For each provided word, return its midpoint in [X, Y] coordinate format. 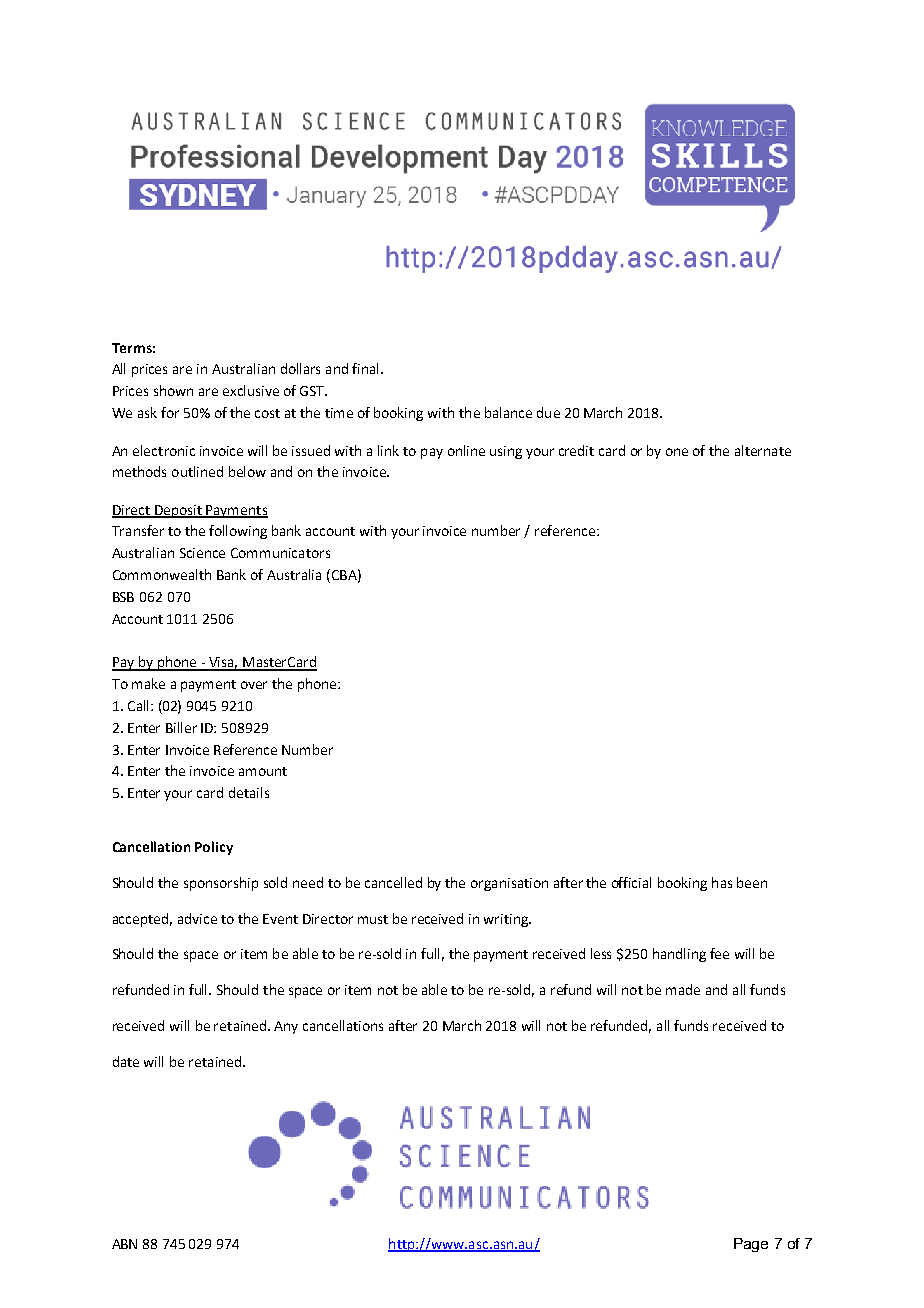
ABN [124, 1244]
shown [173, 390]
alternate [763, 450]
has [722, 882]
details [249, 792]
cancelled [393, 882]
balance [508, 412]
